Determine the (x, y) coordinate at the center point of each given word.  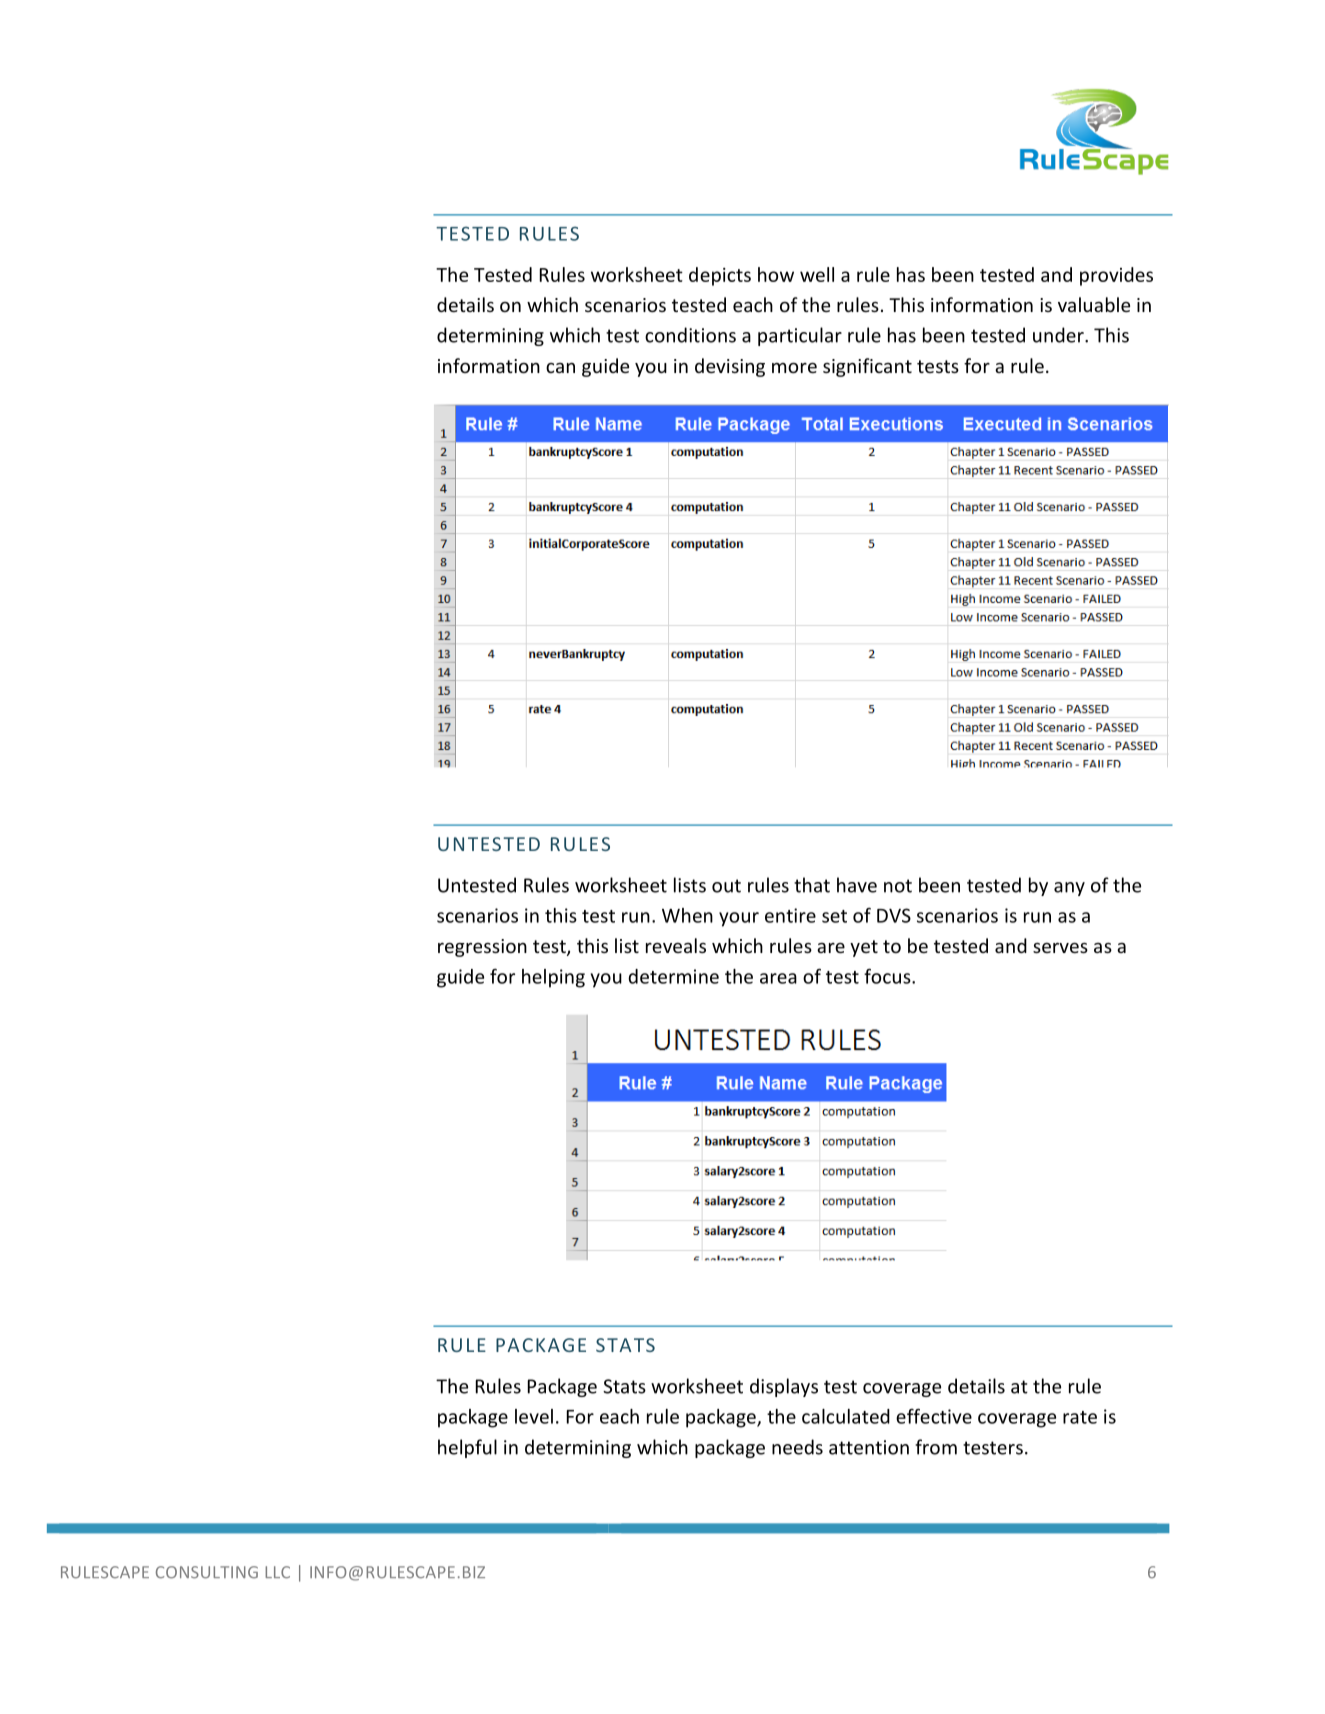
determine (673, 976)
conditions (690, 335)
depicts (720, 276)
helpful (467, 1448)
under (1059, 335)
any (1069, 889)
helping (553, 978)
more (794, 367)
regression (482, 948)
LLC (277, 1572)
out (726, 886)
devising (730, 367)
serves (1060, 947)
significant (867, 367)
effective (934, 1416)
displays (784, 1387)
